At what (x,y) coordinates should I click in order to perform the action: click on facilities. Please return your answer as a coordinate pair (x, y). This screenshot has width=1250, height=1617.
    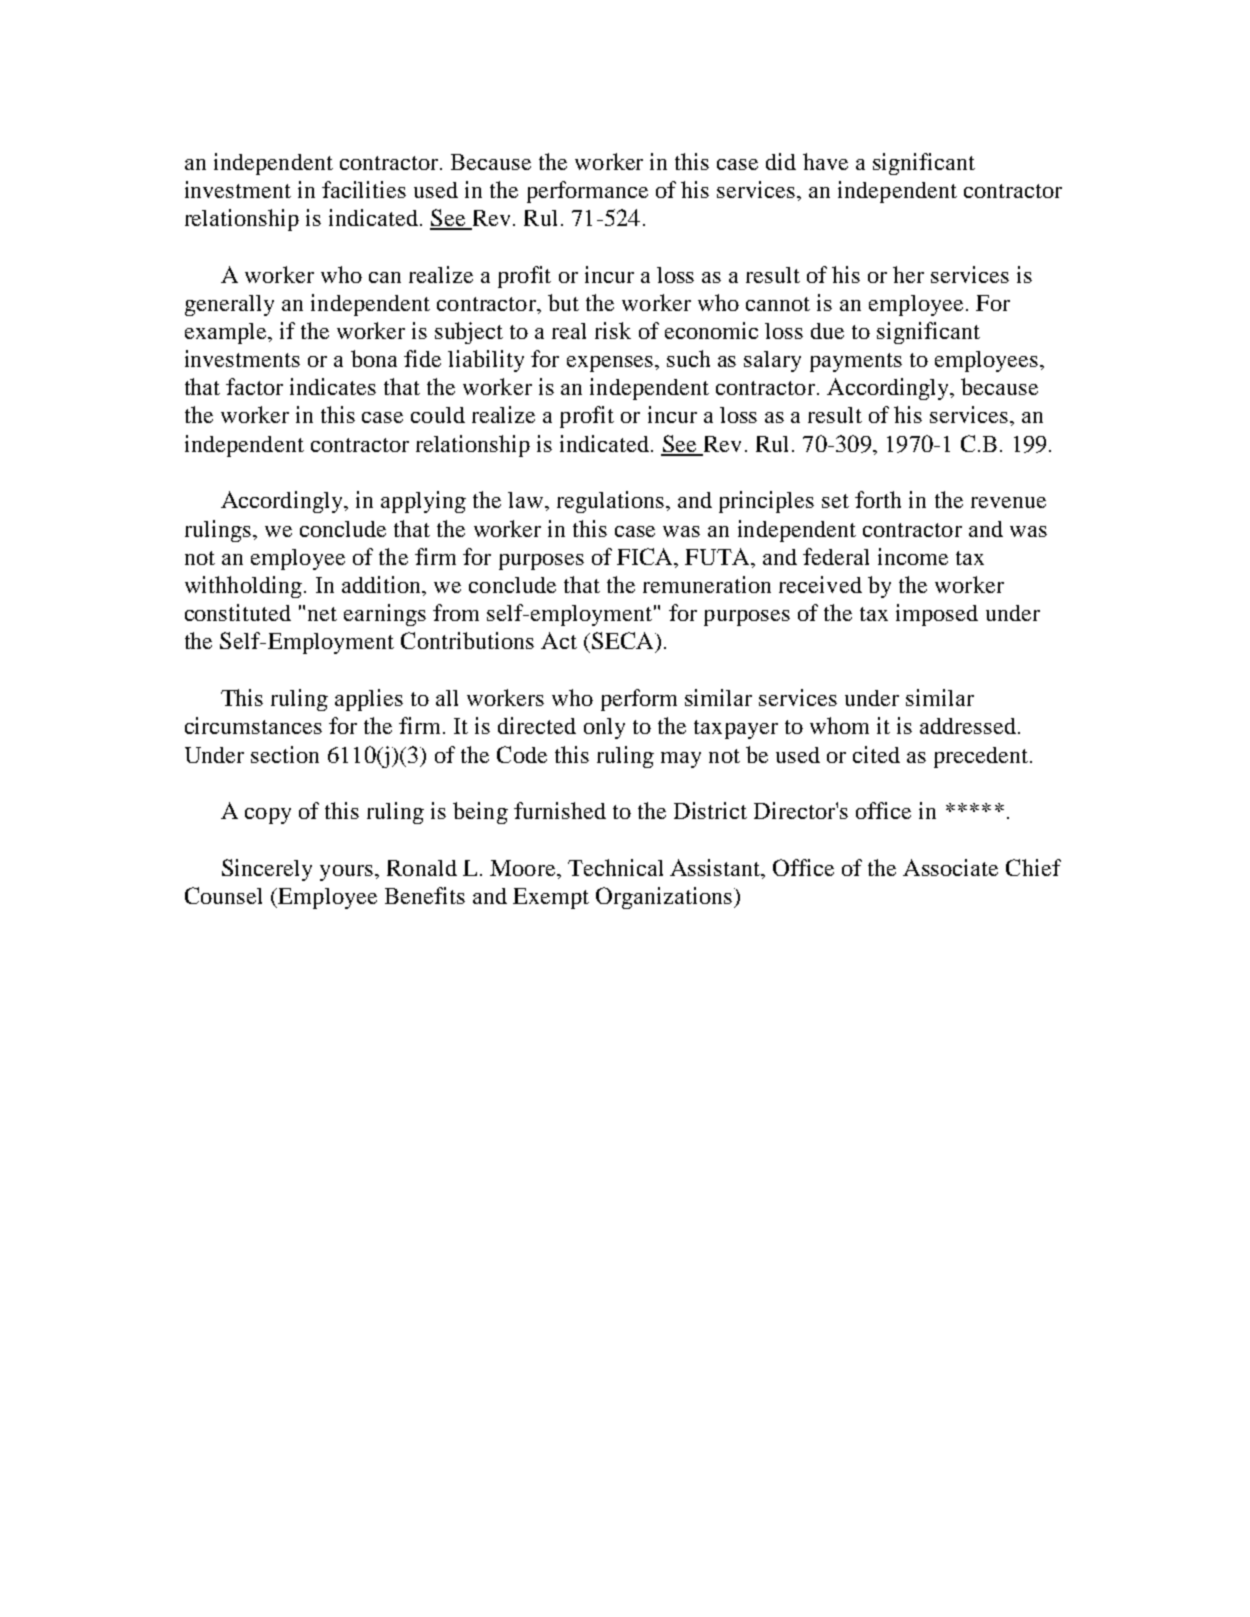
    Looking at the image, I should click on (364, 189).
